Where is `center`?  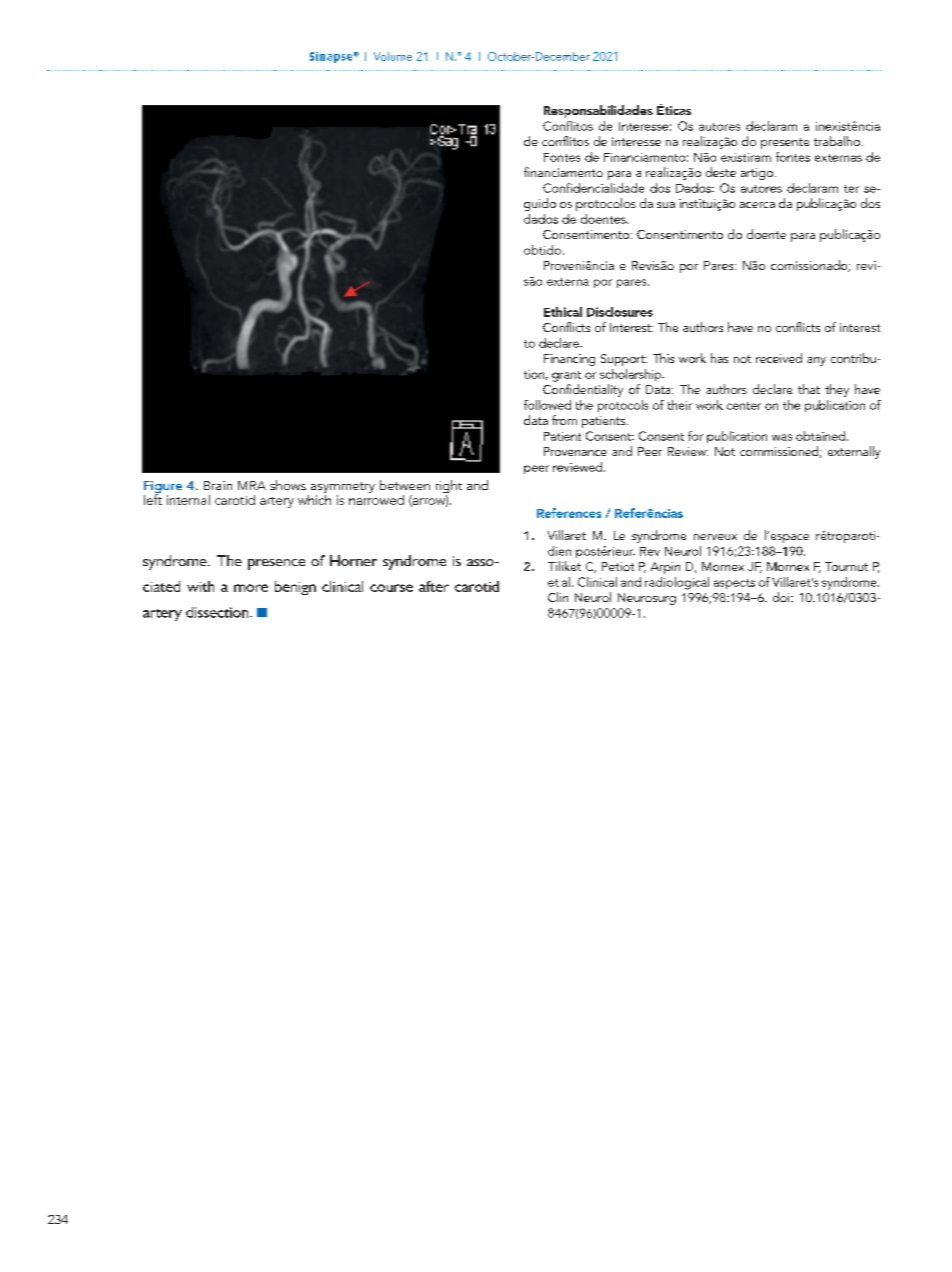
center is located at coordinates (744, 406).
